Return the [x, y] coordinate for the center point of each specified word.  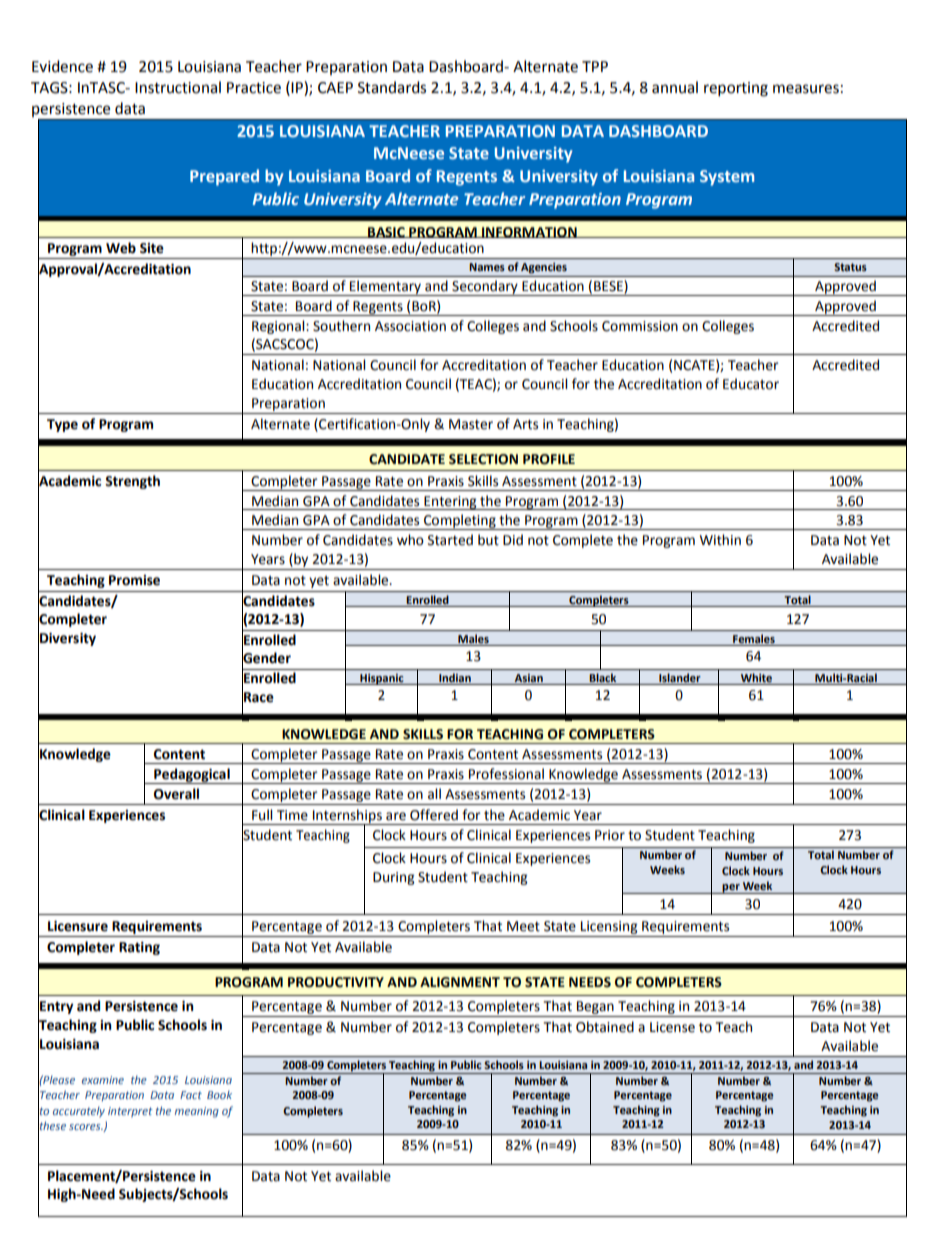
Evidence [62, 66]
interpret [130, 1112]
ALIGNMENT [460, 982]
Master [471, 424]
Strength [132, 482]
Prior [610, 835]
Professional [506, 774]
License [672, 1027]
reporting [736, 89]
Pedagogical [192, 776]
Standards [392, 87]
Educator [751, 384]
